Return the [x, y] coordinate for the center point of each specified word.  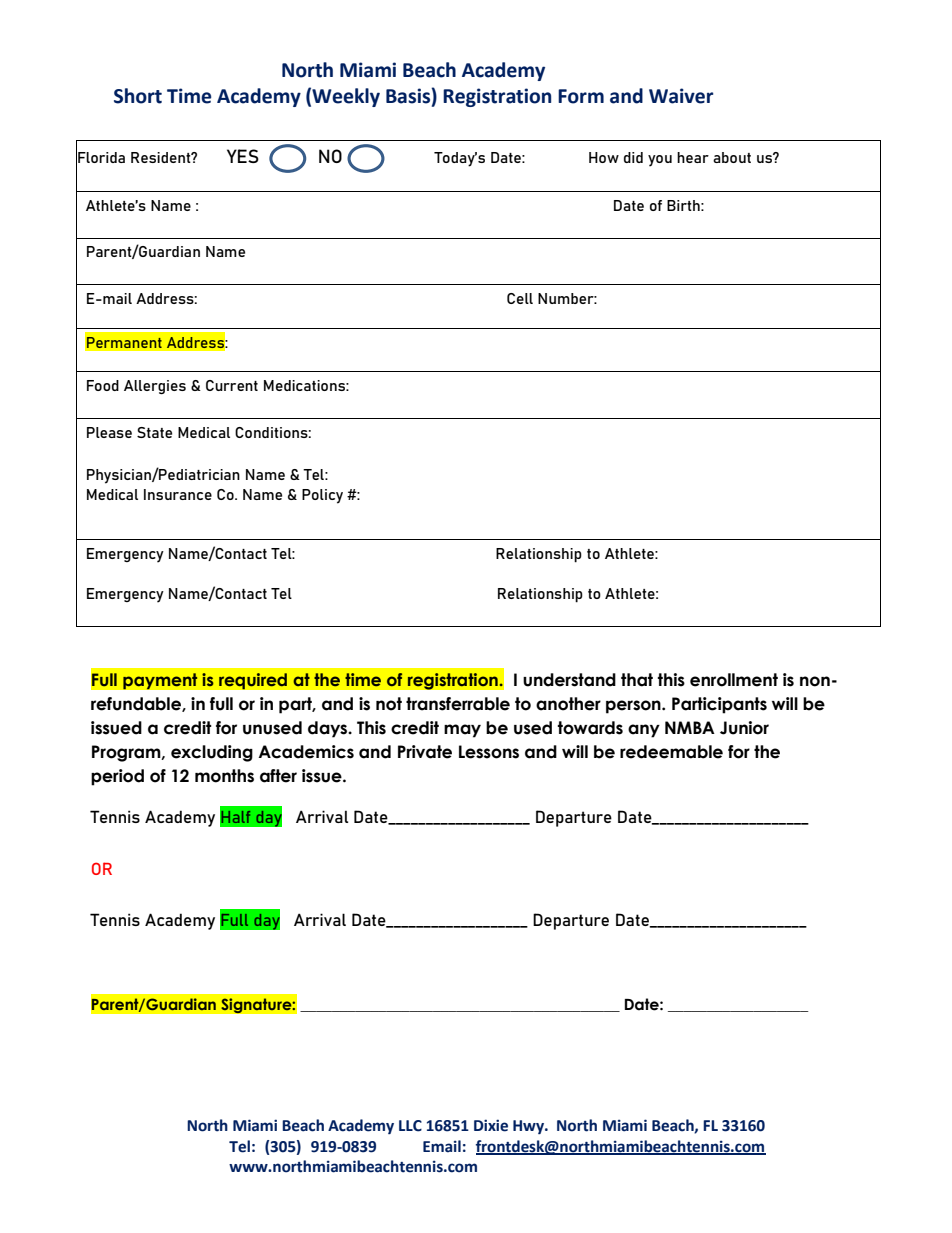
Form [581, 96]
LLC [410, 1126]
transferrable [458, 704]
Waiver [681, 96]
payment [160, 681]
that [637, 680]
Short [138, 96]
